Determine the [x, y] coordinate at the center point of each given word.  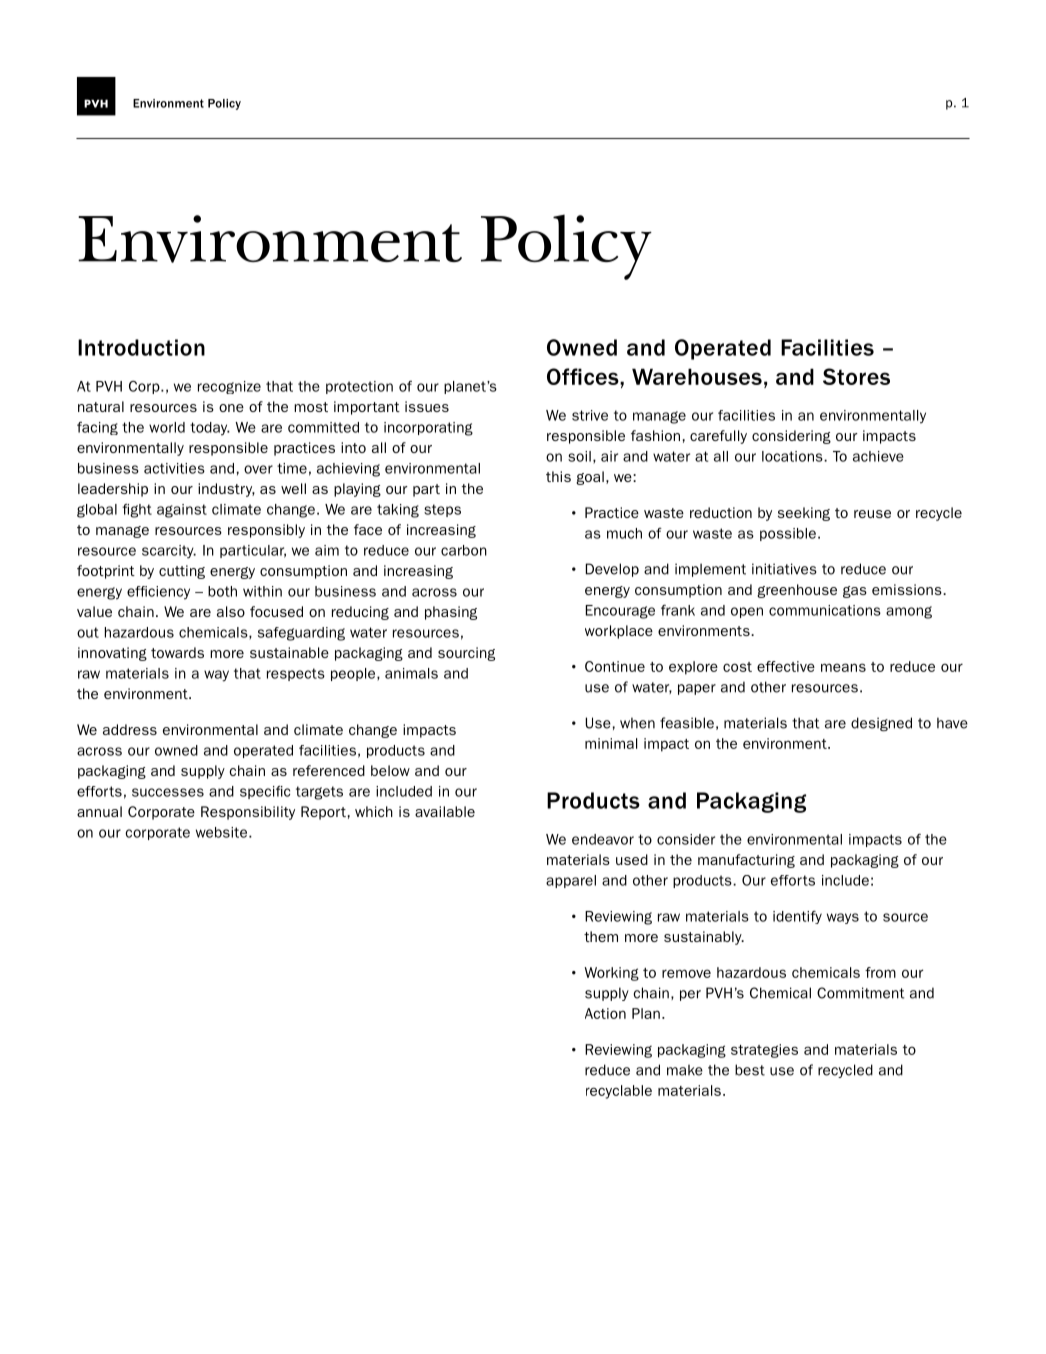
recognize [229, 387]
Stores [856, 376]
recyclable [619, 1092]
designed [881, 724]
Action [605, 1013]
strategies [764, 1051]
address [130, 729]
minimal [611, 743]
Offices [584, 376]
